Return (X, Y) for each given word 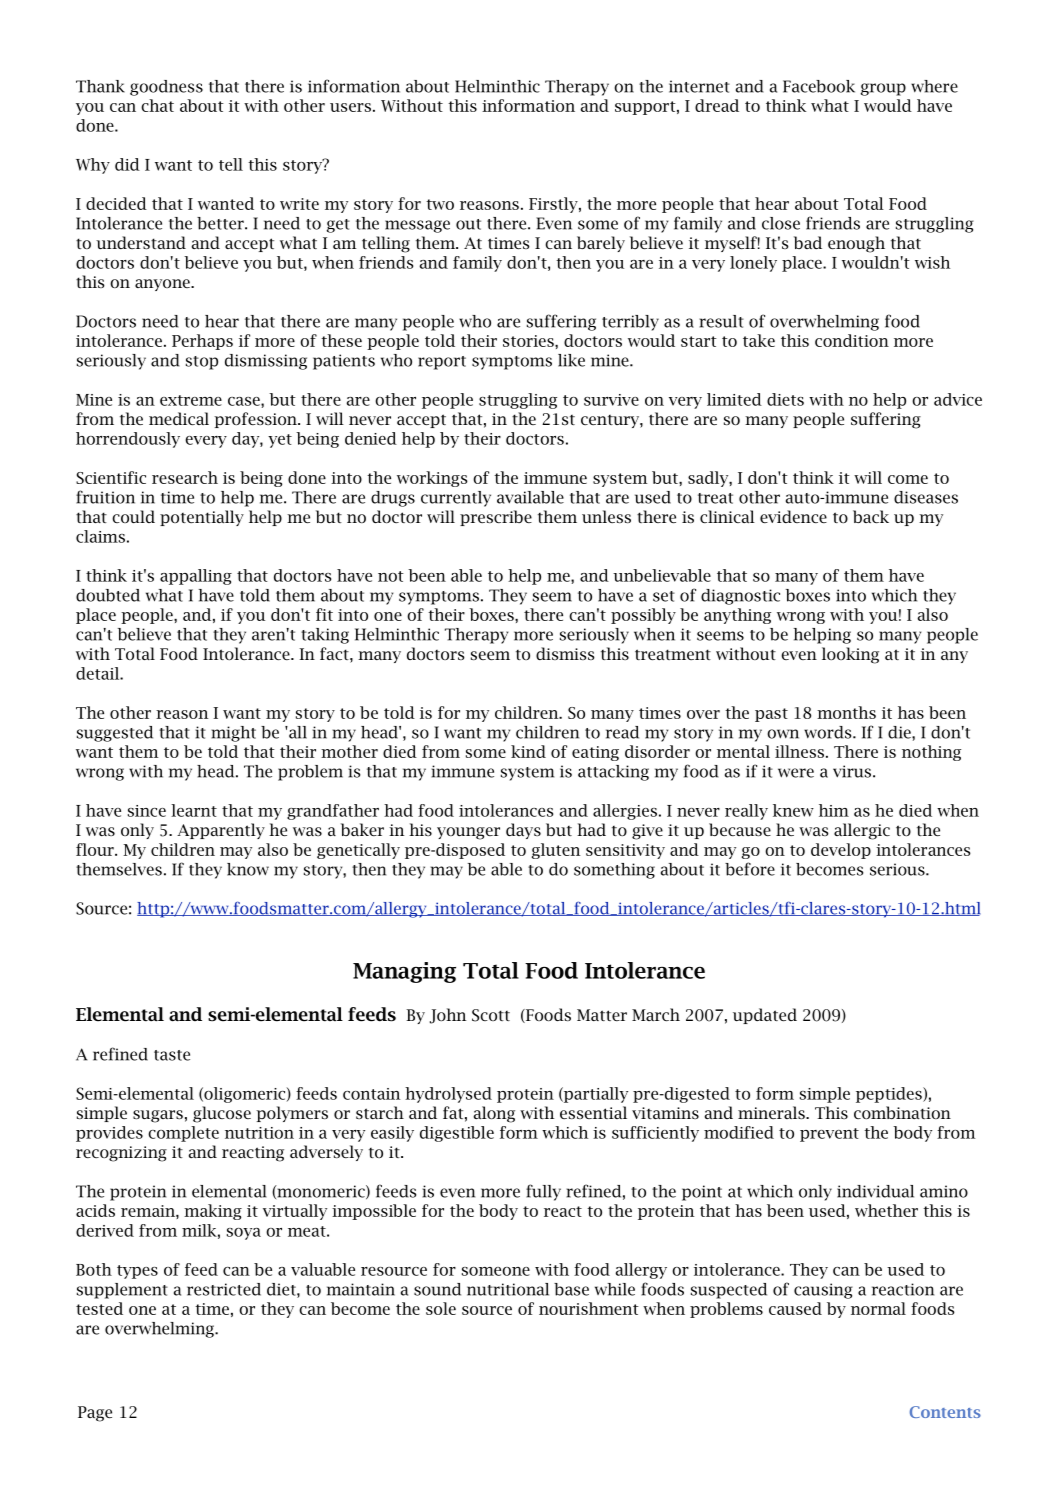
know (248, 869)
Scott (491, 1015)
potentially (202, 518)
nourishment (589, 1308)
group (883, 89)
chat (157, 105)
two (440, 204)
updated (765, 1016)
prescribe (496, 518)
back (871, 516)
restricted (224, 1289)
